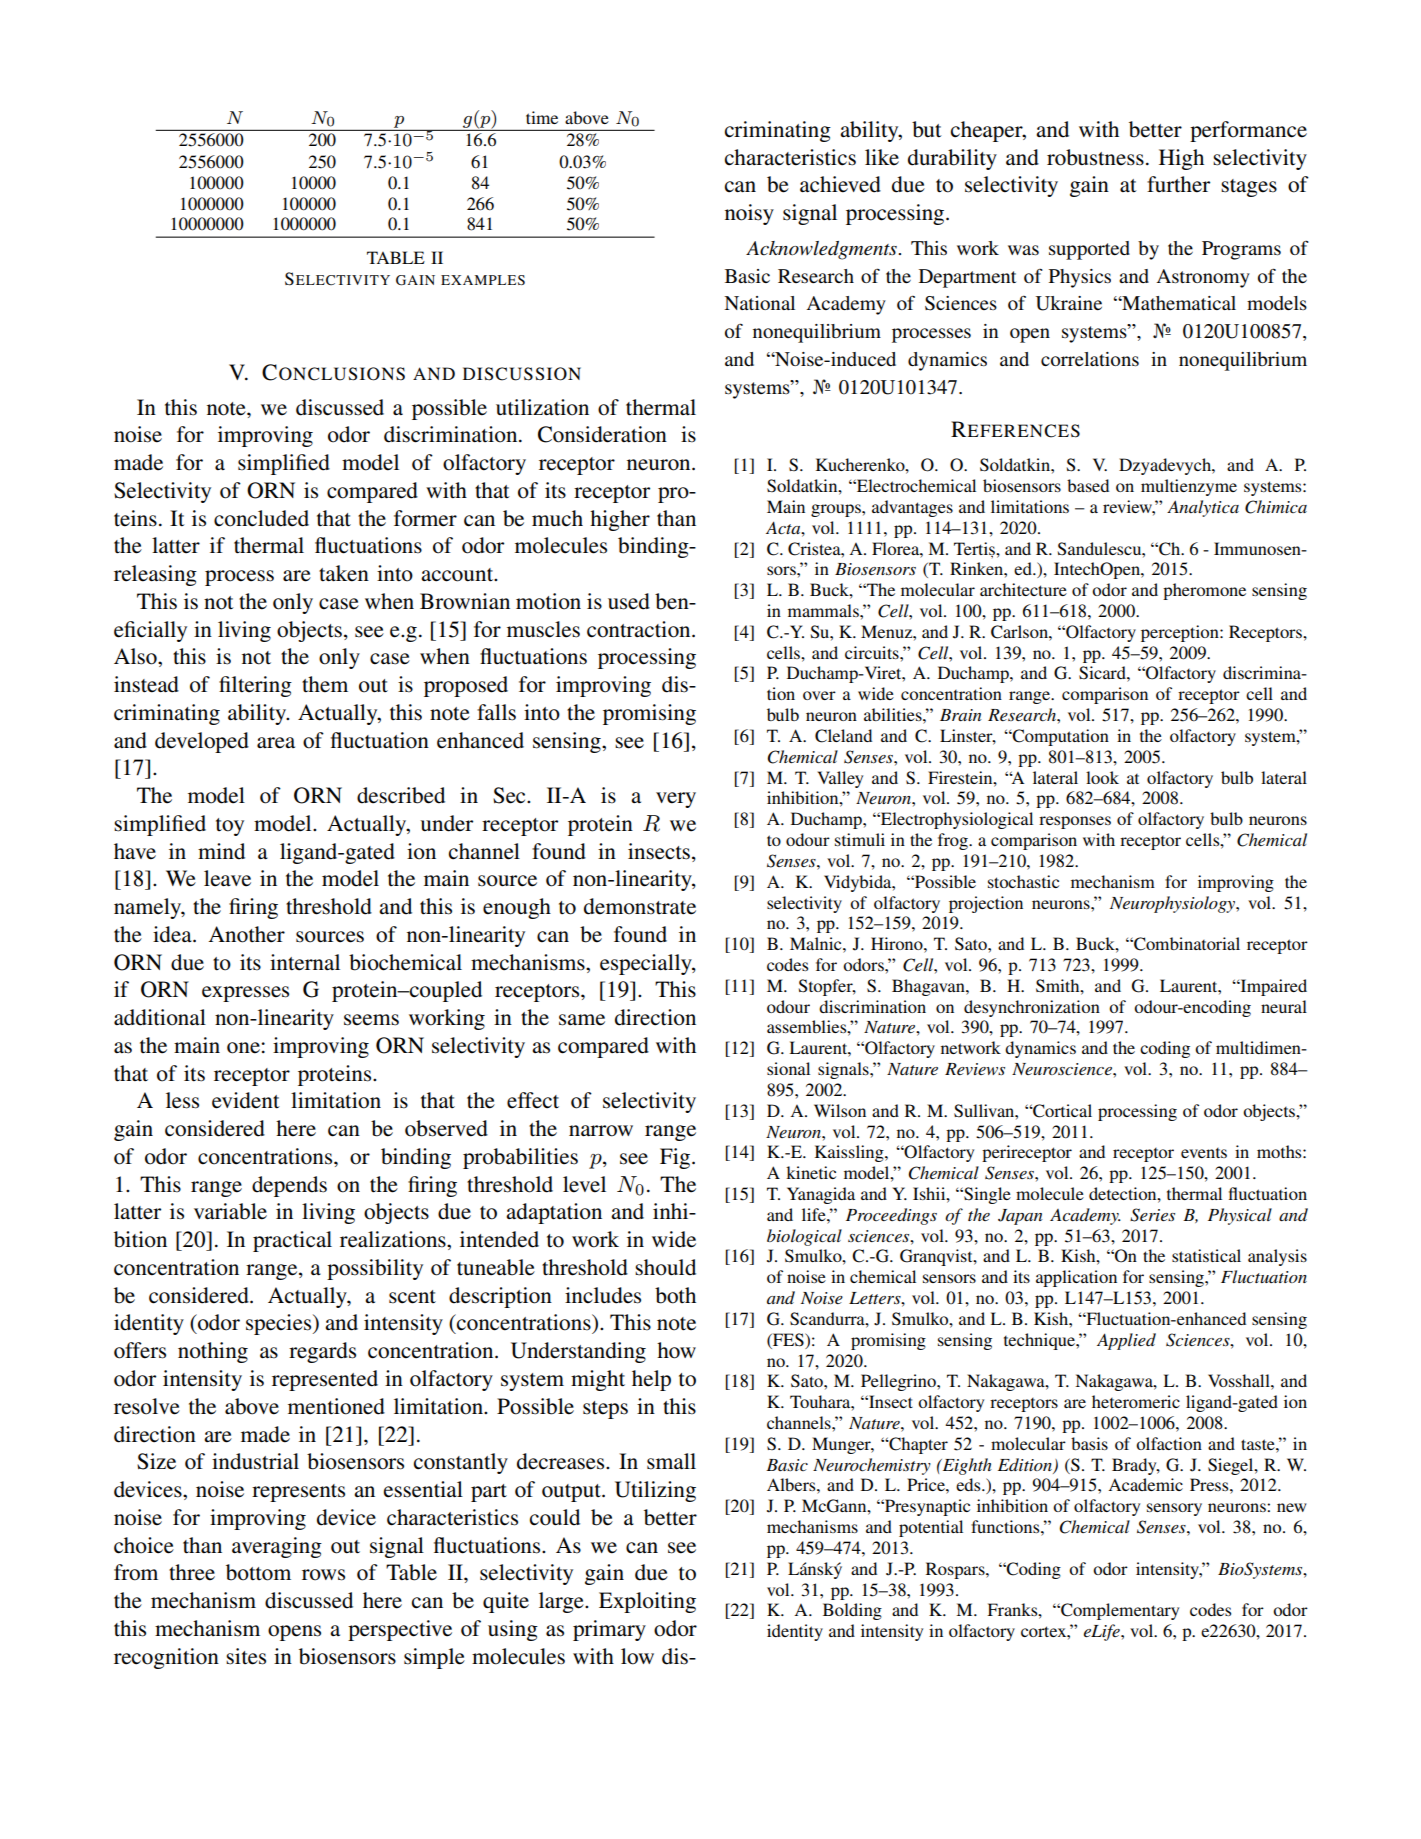  Describe the element at coordinates (676, 1158) in the image. I see `Fig` at that location.
